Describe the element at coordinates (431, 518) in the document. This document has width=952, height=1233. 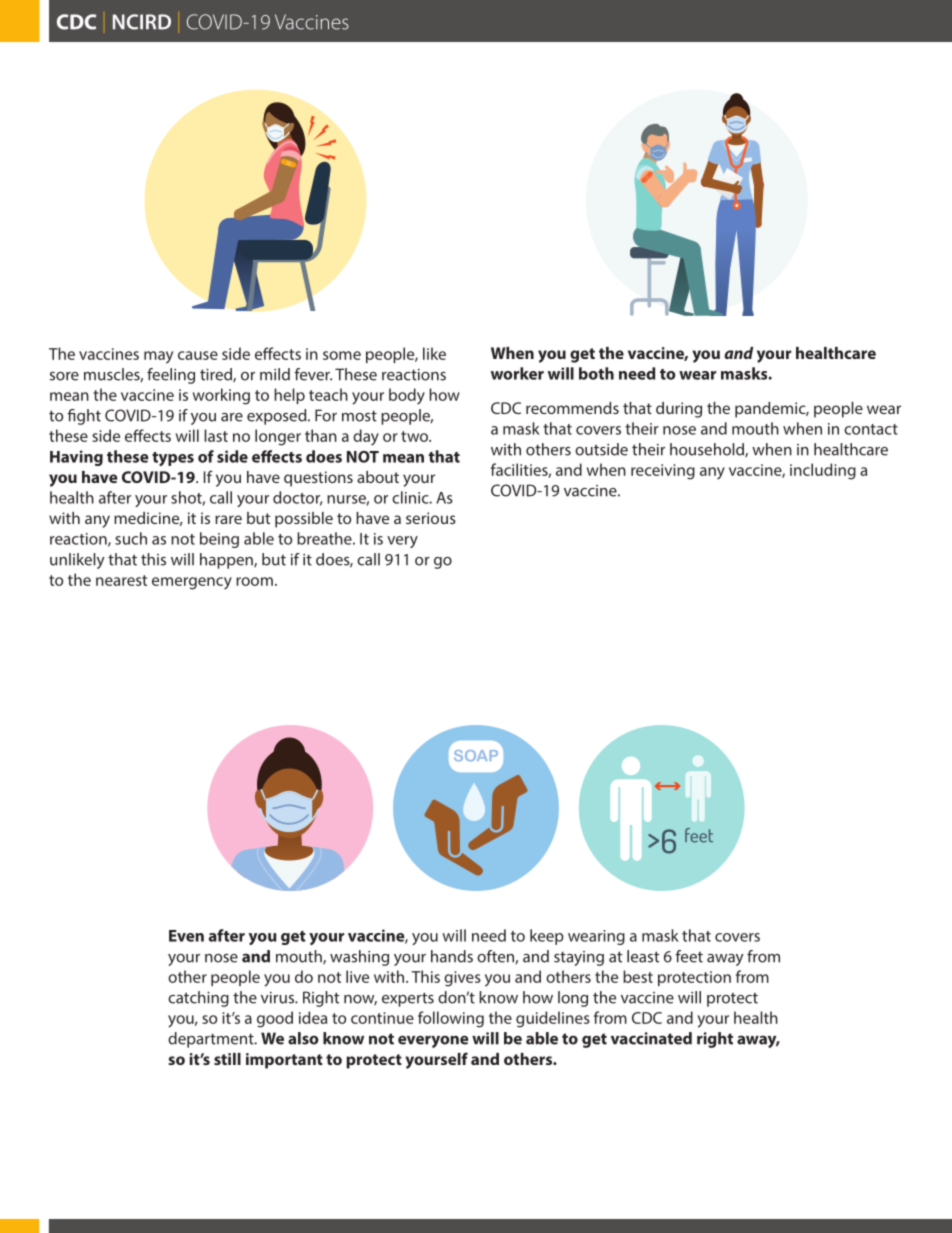
I see `serious` at that location.
